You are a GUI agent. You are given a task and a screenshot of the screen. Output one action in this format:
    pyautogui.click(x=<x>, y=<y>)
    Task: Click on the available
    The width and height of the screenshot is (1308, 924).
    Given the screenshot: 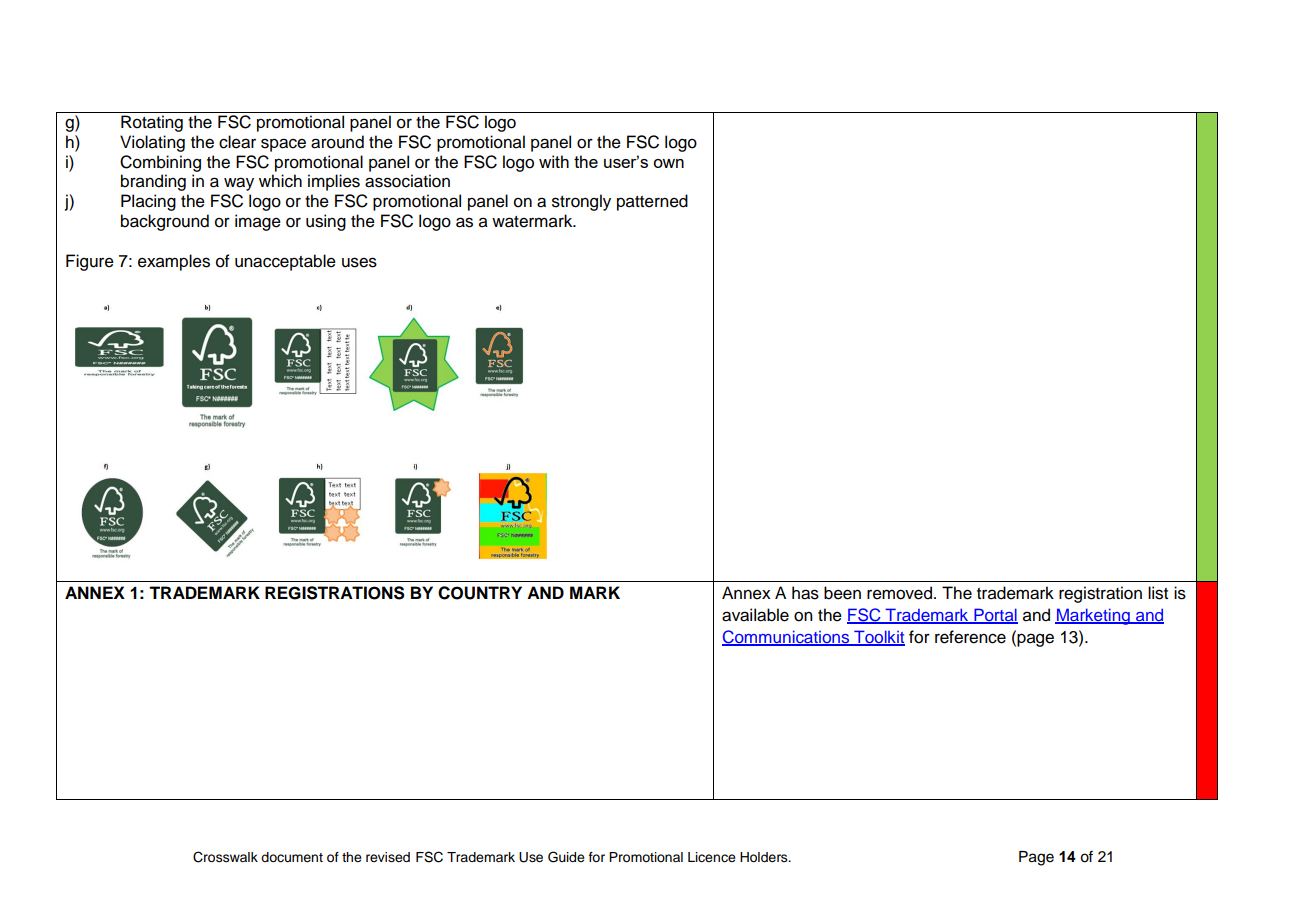 What is the action you would take?
    pyautogui.click(x=755, y=615)
